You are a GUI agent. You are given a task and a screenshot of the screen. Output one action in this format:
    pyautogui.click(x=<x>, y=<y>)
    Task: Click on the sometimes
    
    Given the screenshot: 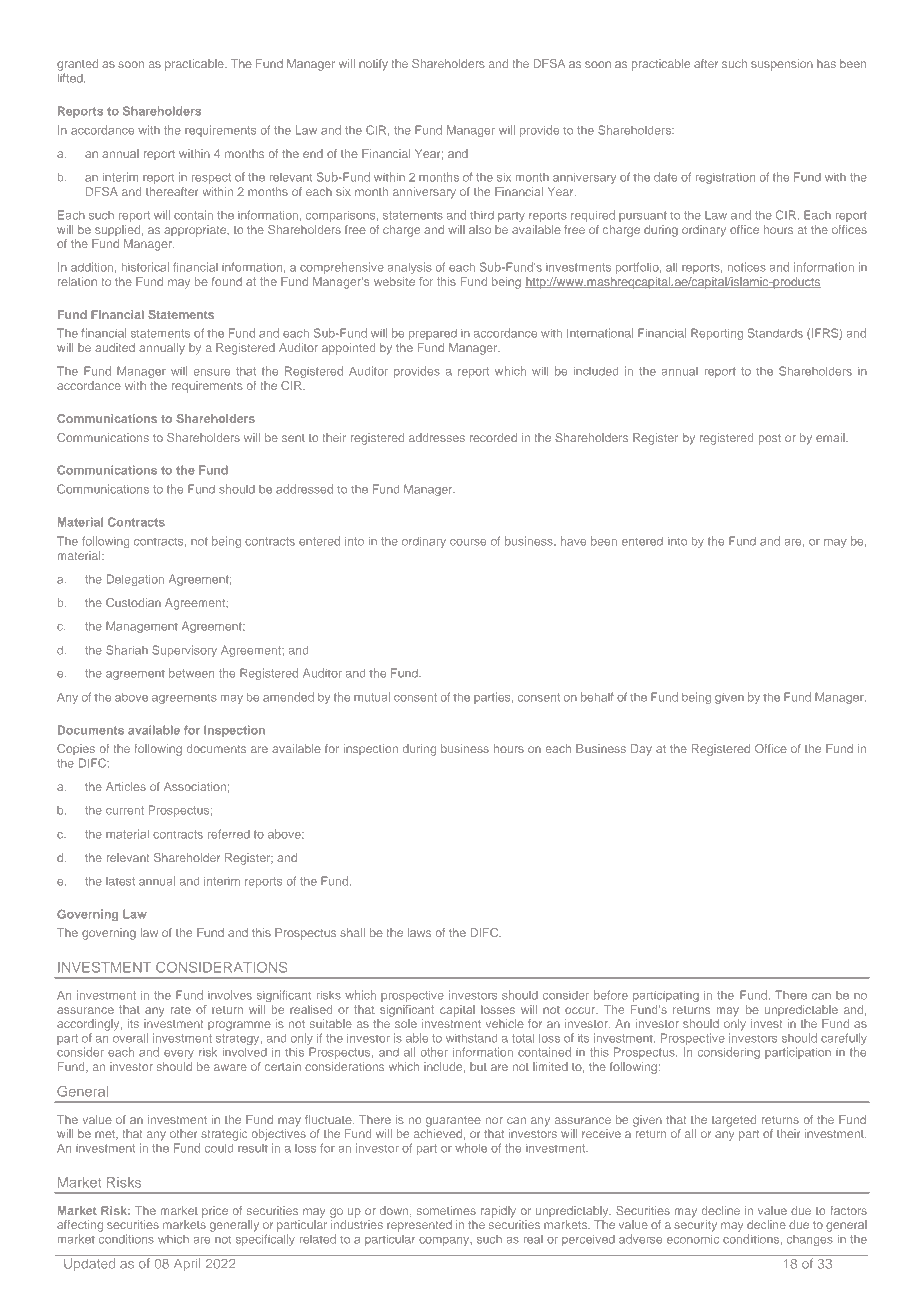 What is the action you would take?
    pyautogui.click(x=446, y=1210)
